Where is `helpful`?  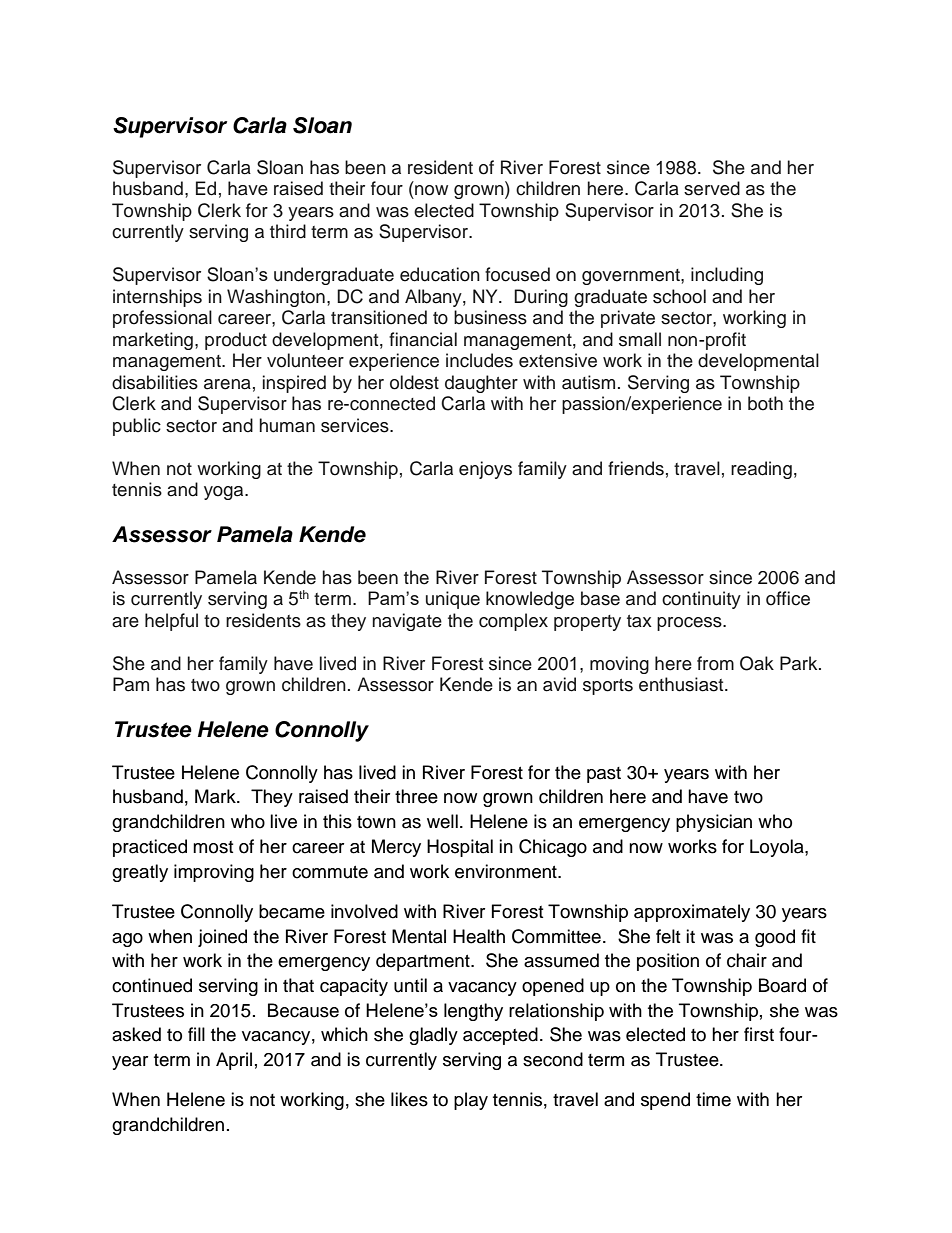 helpful is located at coordinates (171, 622).
